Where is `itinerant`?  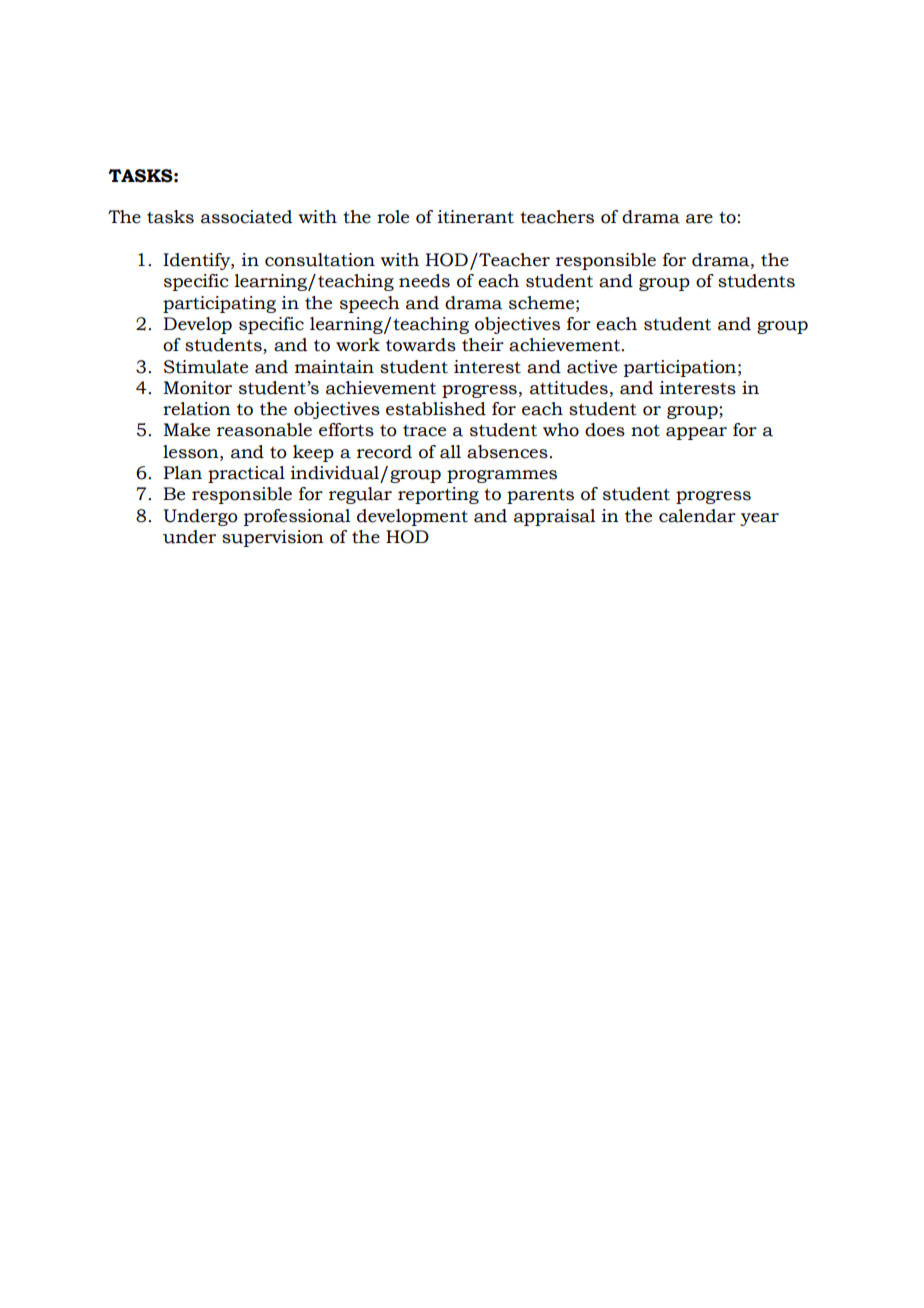 itinerant is located at coordinates (476, 217).
